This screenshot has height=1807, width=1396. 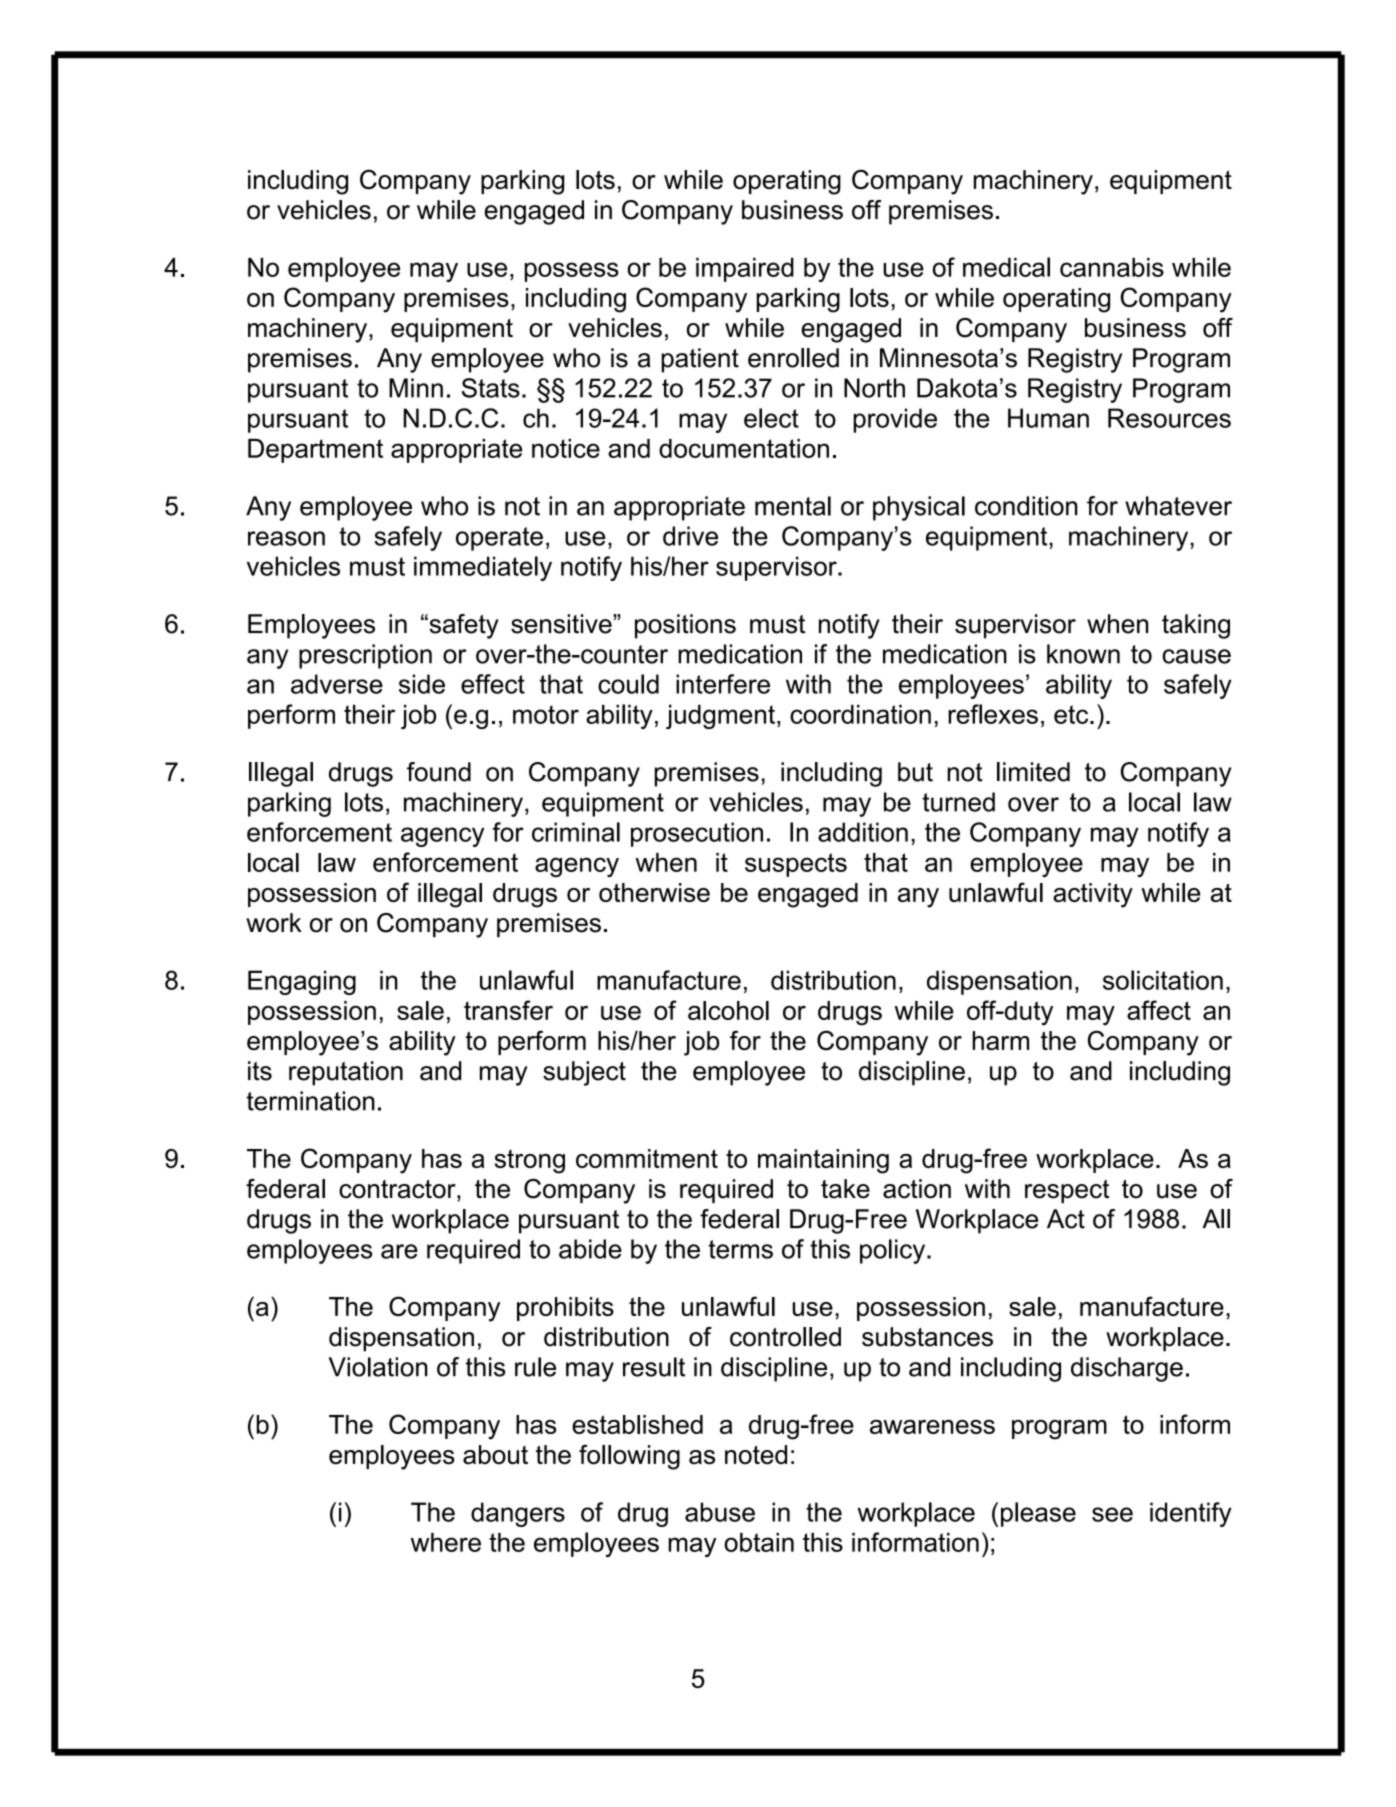 What do you see at coordinates (1112, 267) in the screenshot?
I see `cannabis` at bounding box center [1112, 267].
